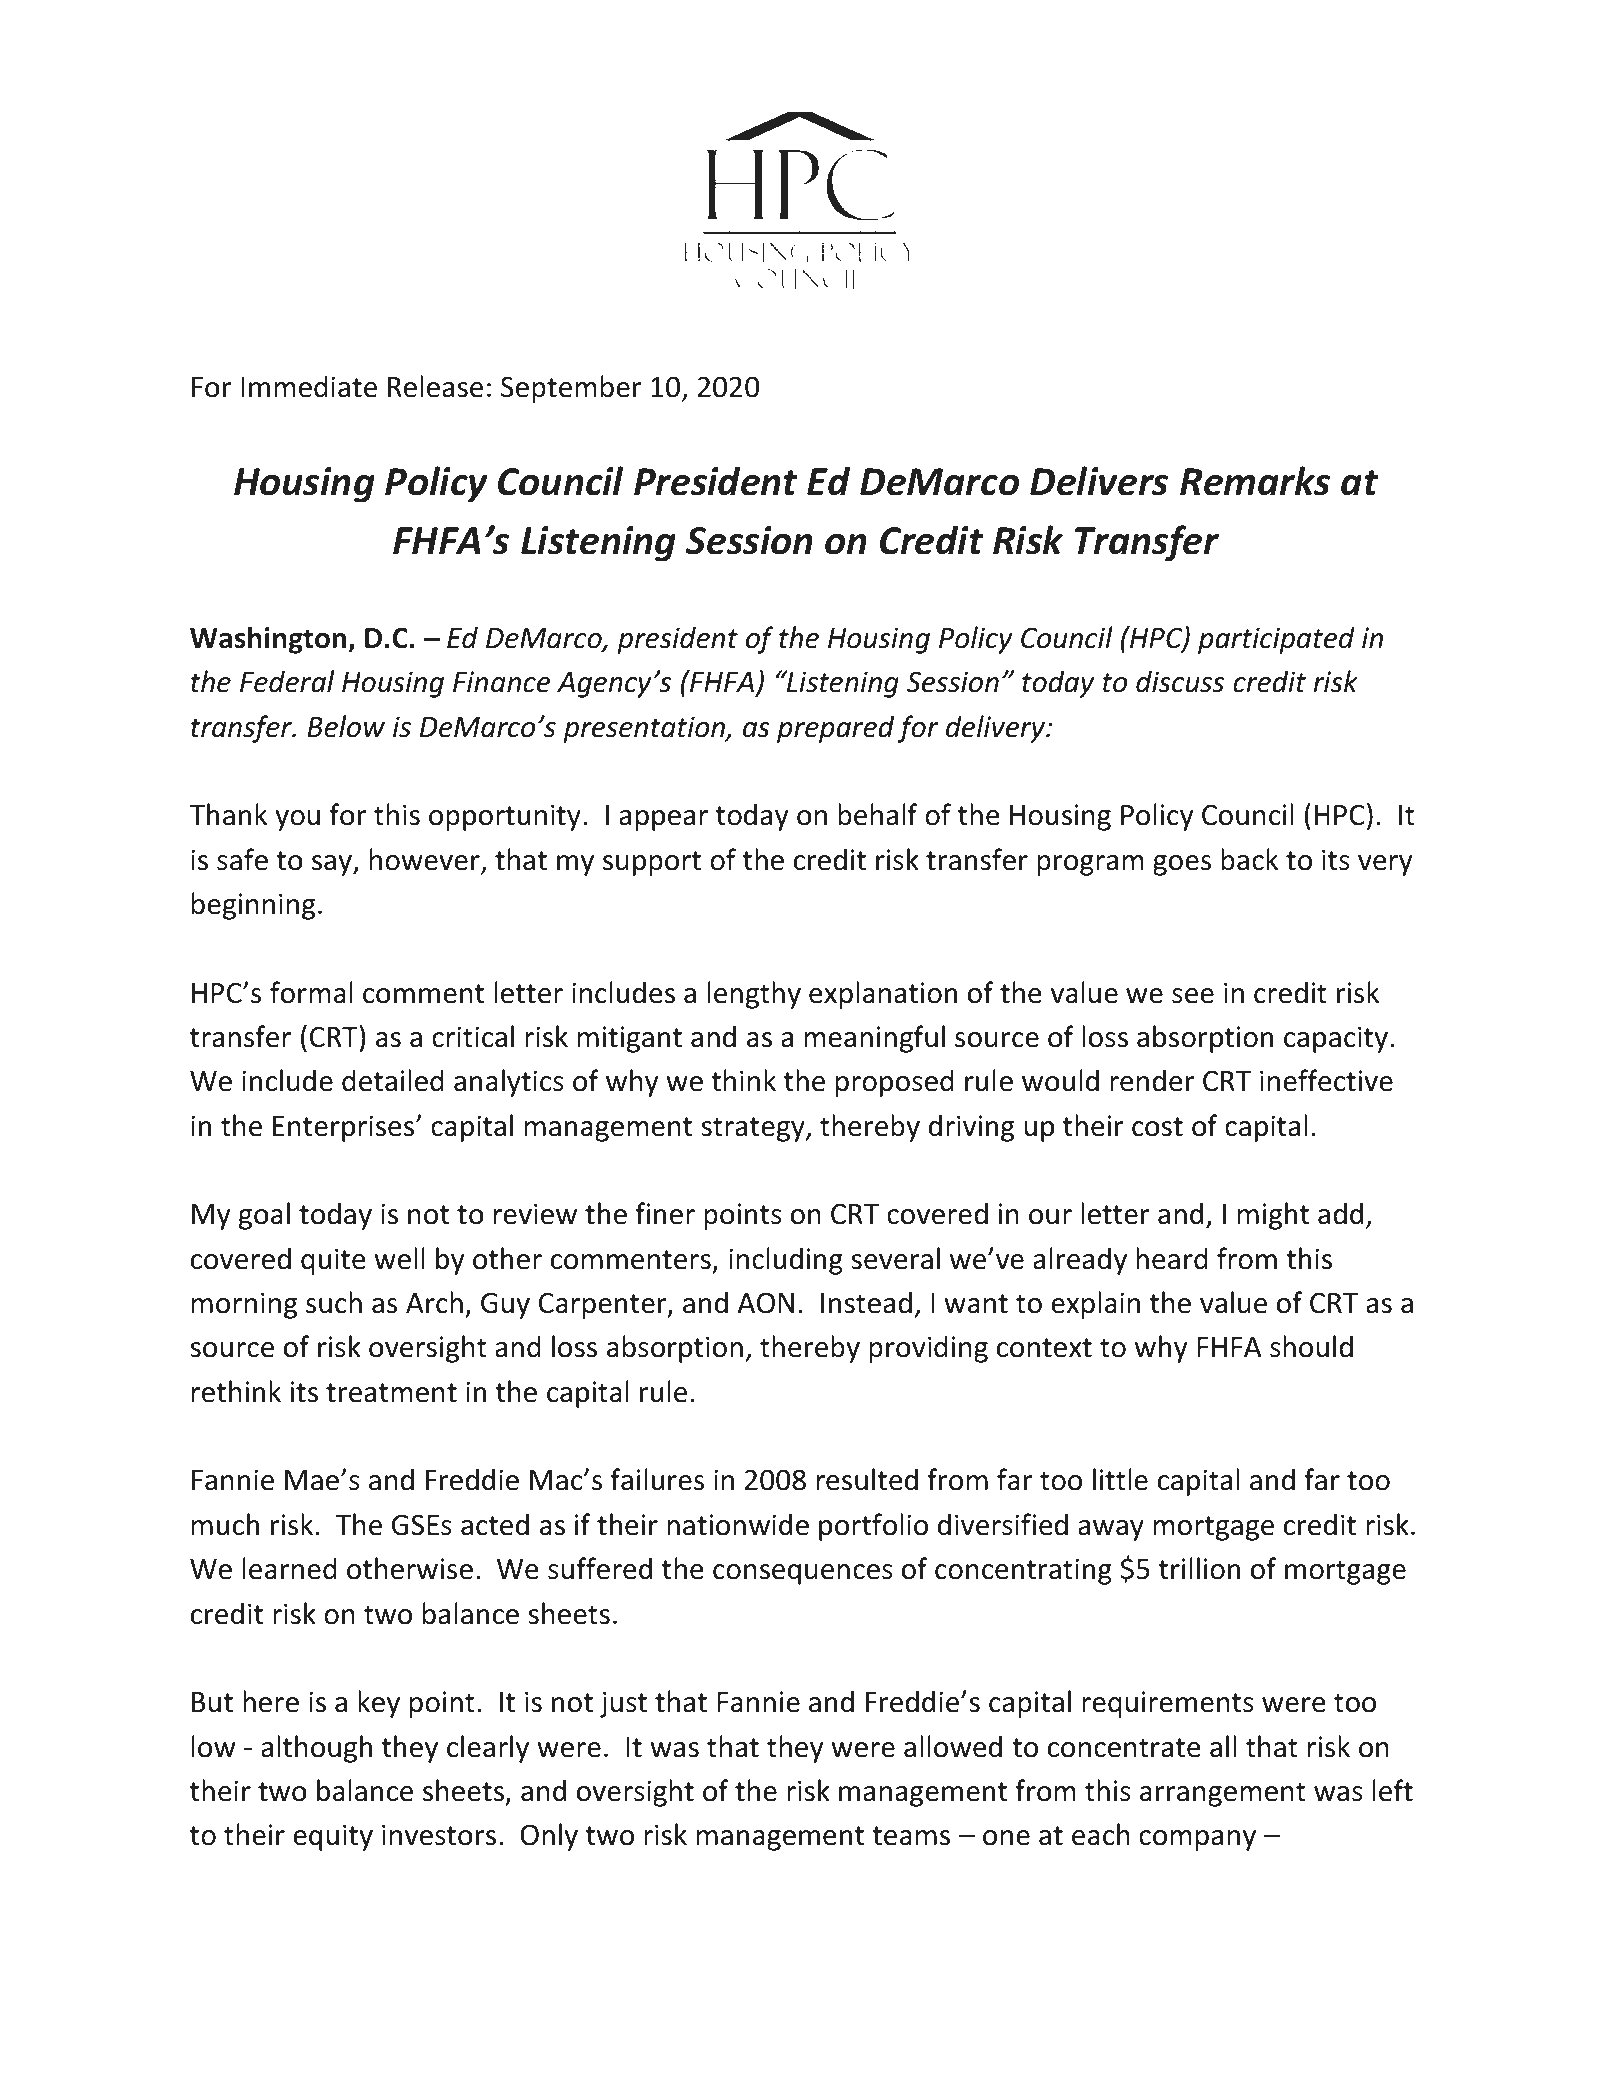  I want to click on teams, so click(911, 1836).
